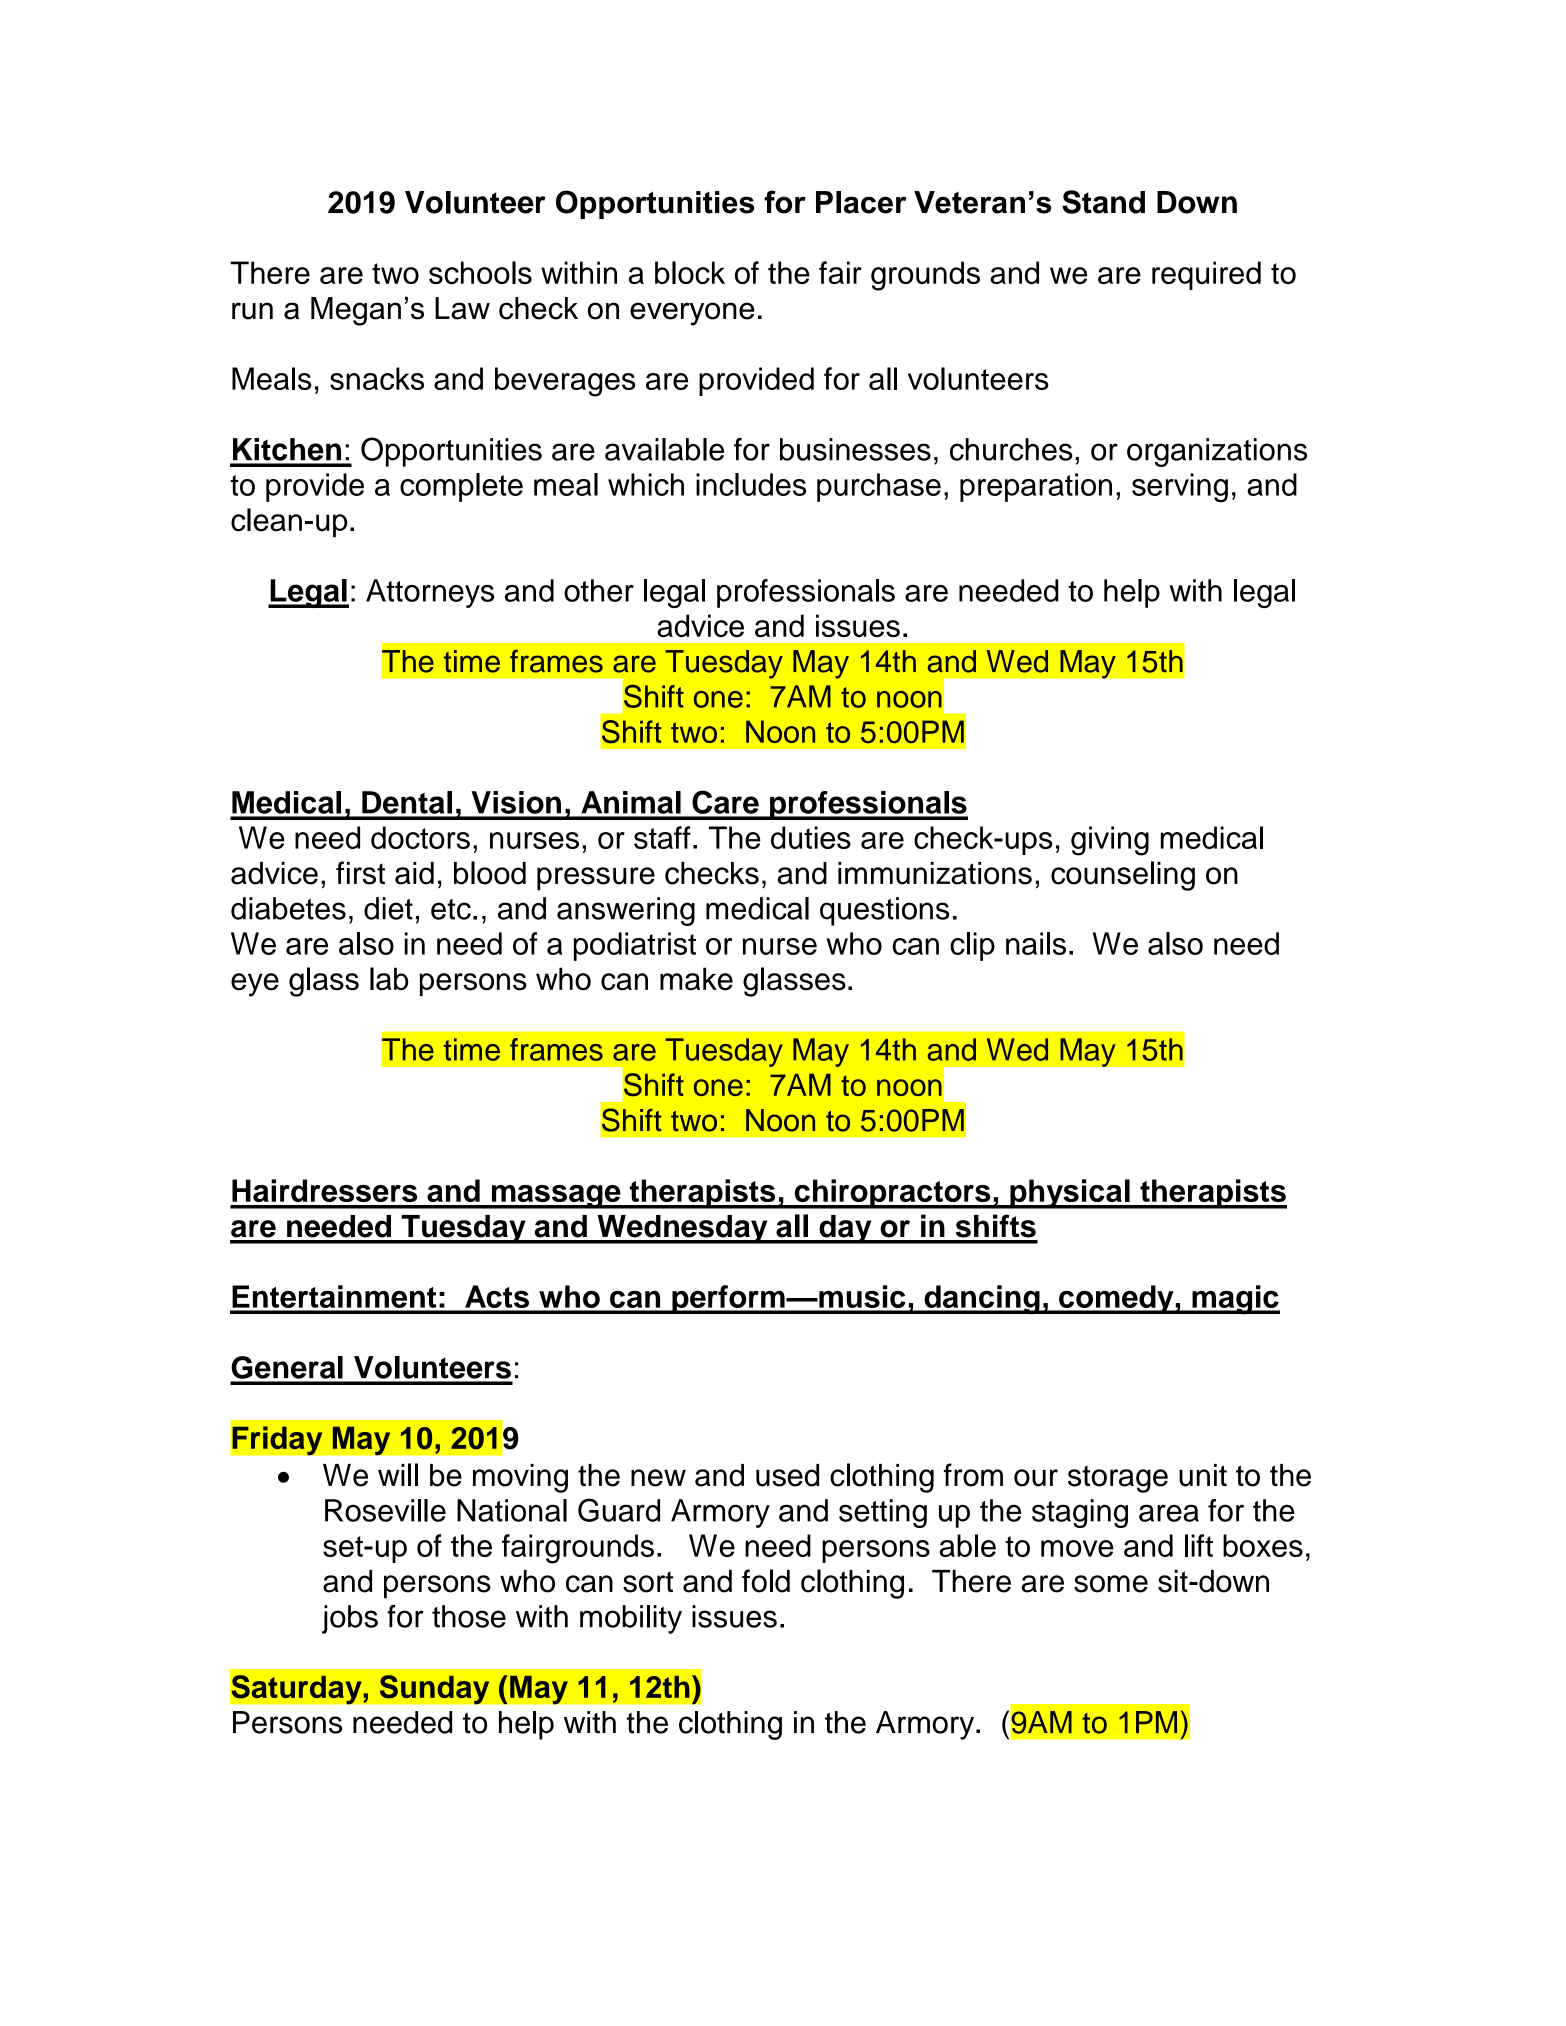 This screenshot has height=2026, width=1566. I want to click on counseling, so click(1123, 876).
